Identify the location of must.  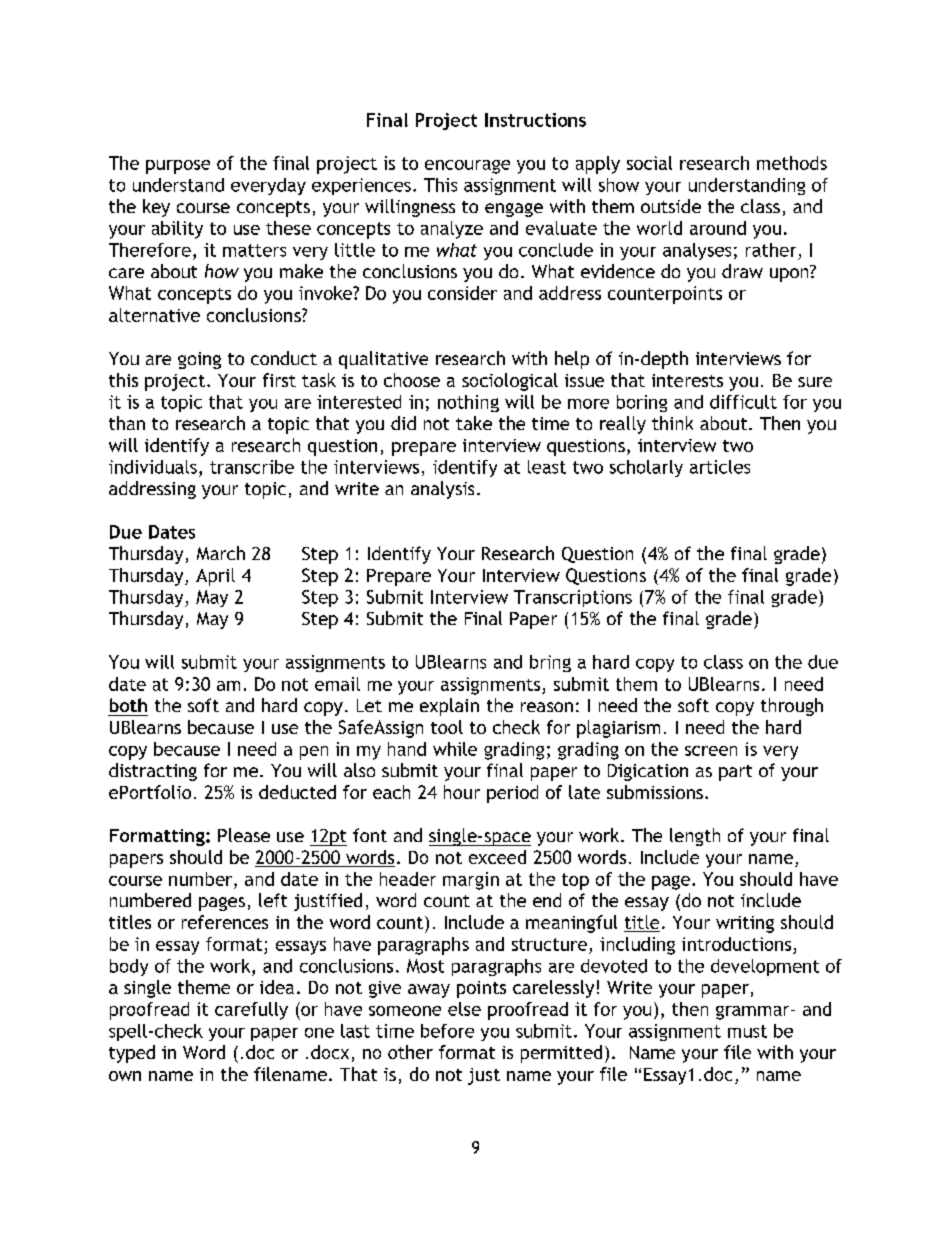
(747, 1031).
